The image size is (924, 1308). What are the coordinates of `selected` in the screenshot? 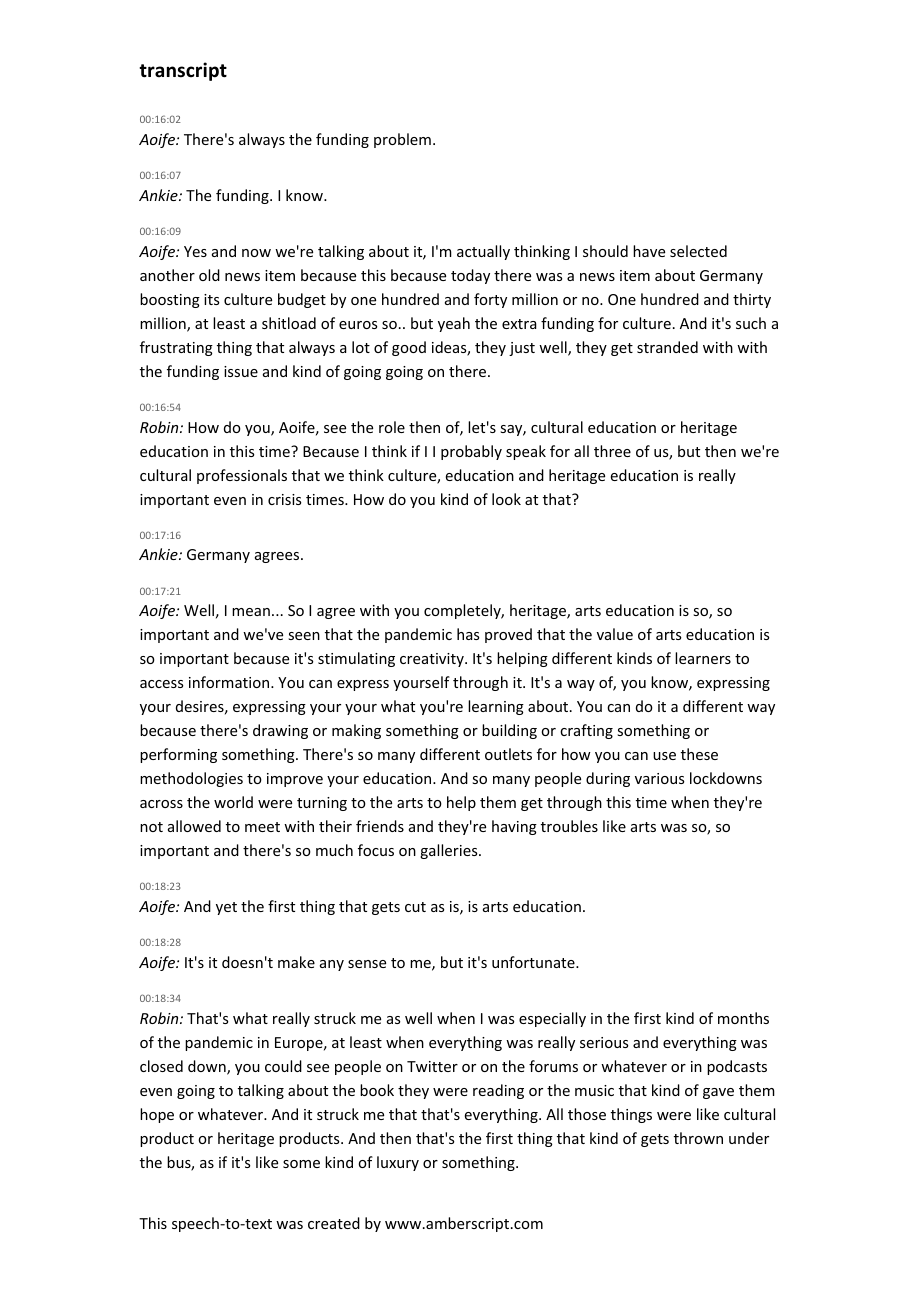 It's located at (698, 251).
